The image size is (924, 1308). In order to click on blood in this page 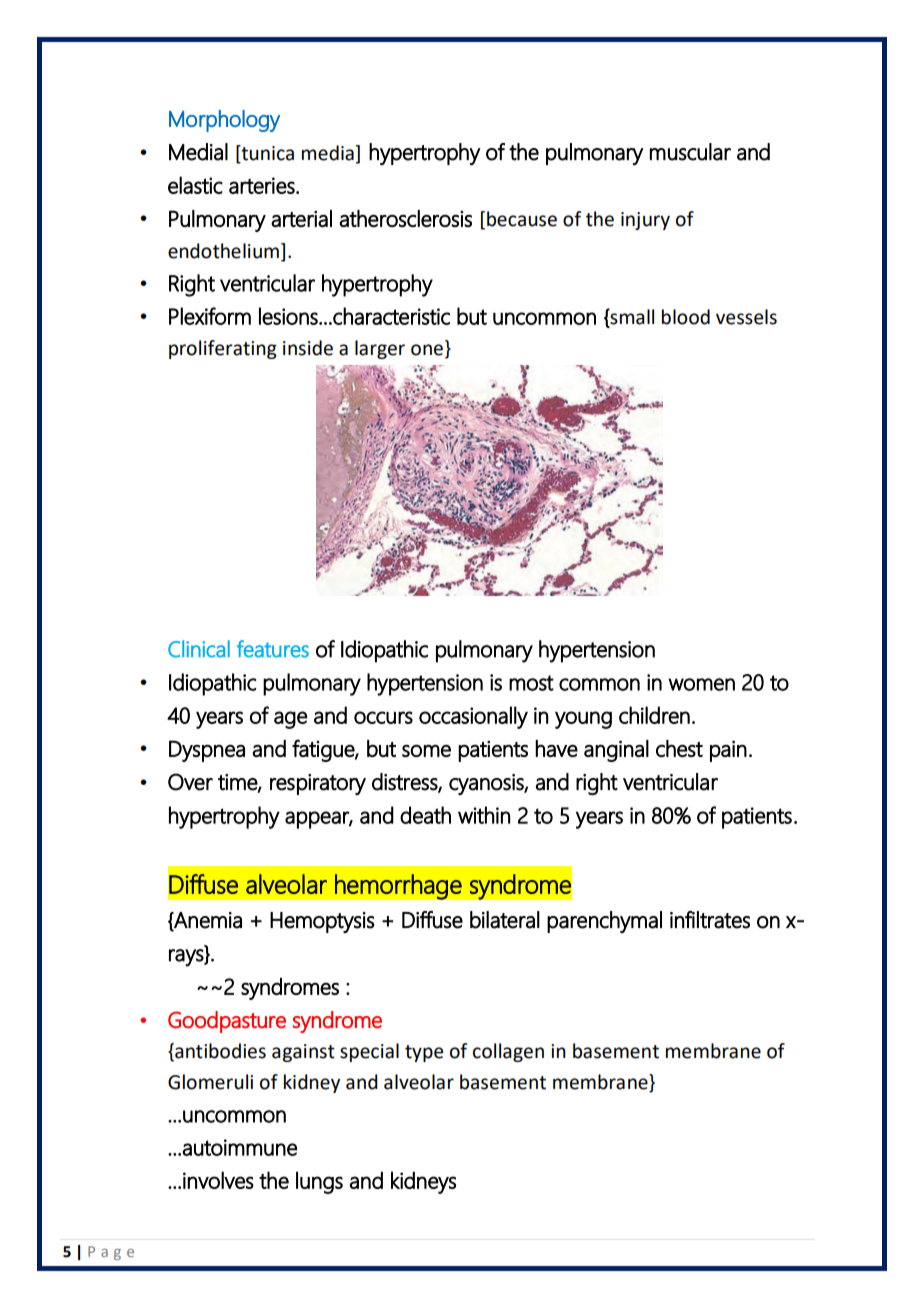, I will do `click(686, 317)`.
